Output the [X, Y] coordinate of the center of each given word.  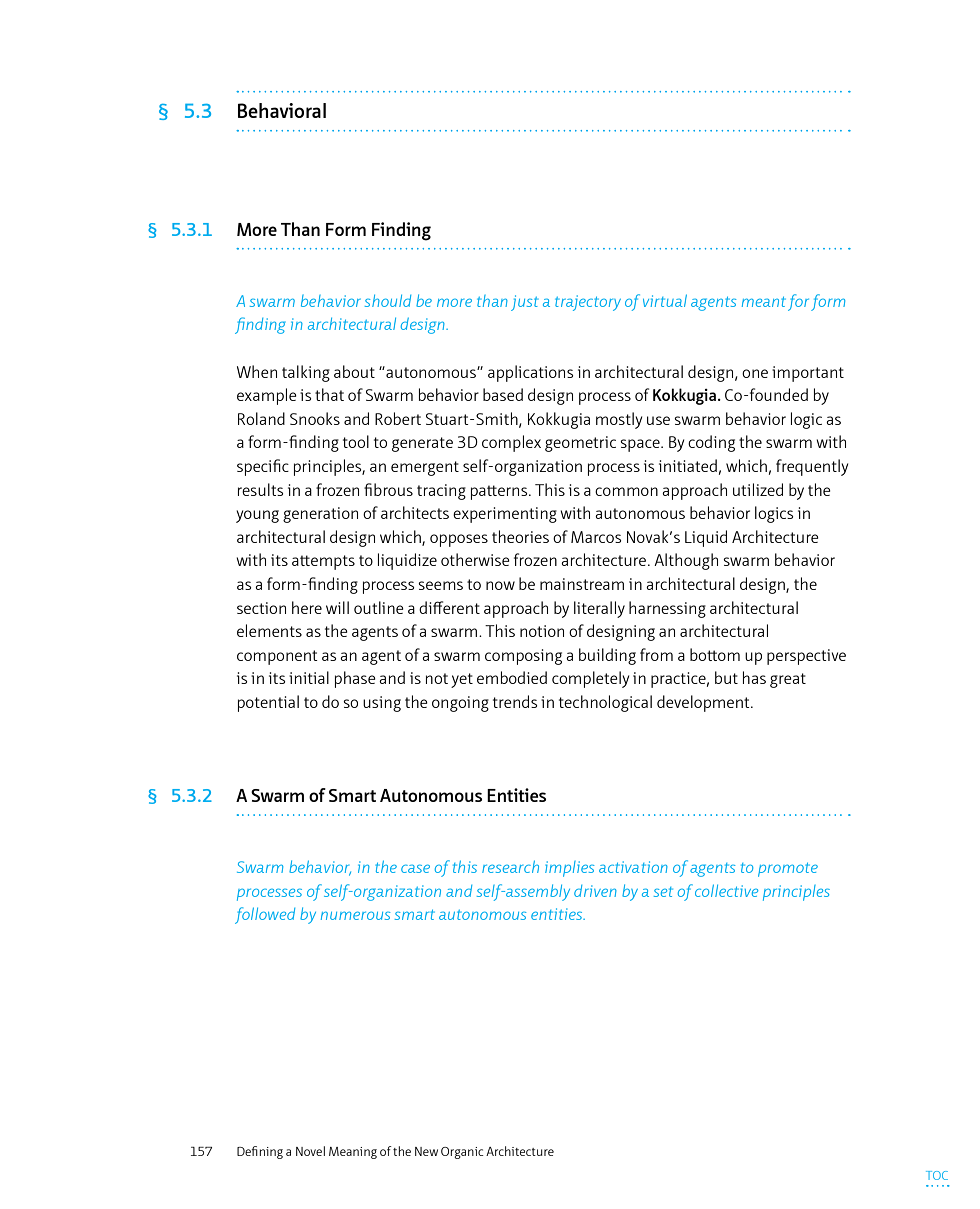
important [808, 374]
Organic [462, 1153]
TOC [937, 1175]
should [388, 301]
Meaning [353, 1153]
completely [590, 679]
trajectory [588, 303]
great [788, 680]
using [382, 704]
